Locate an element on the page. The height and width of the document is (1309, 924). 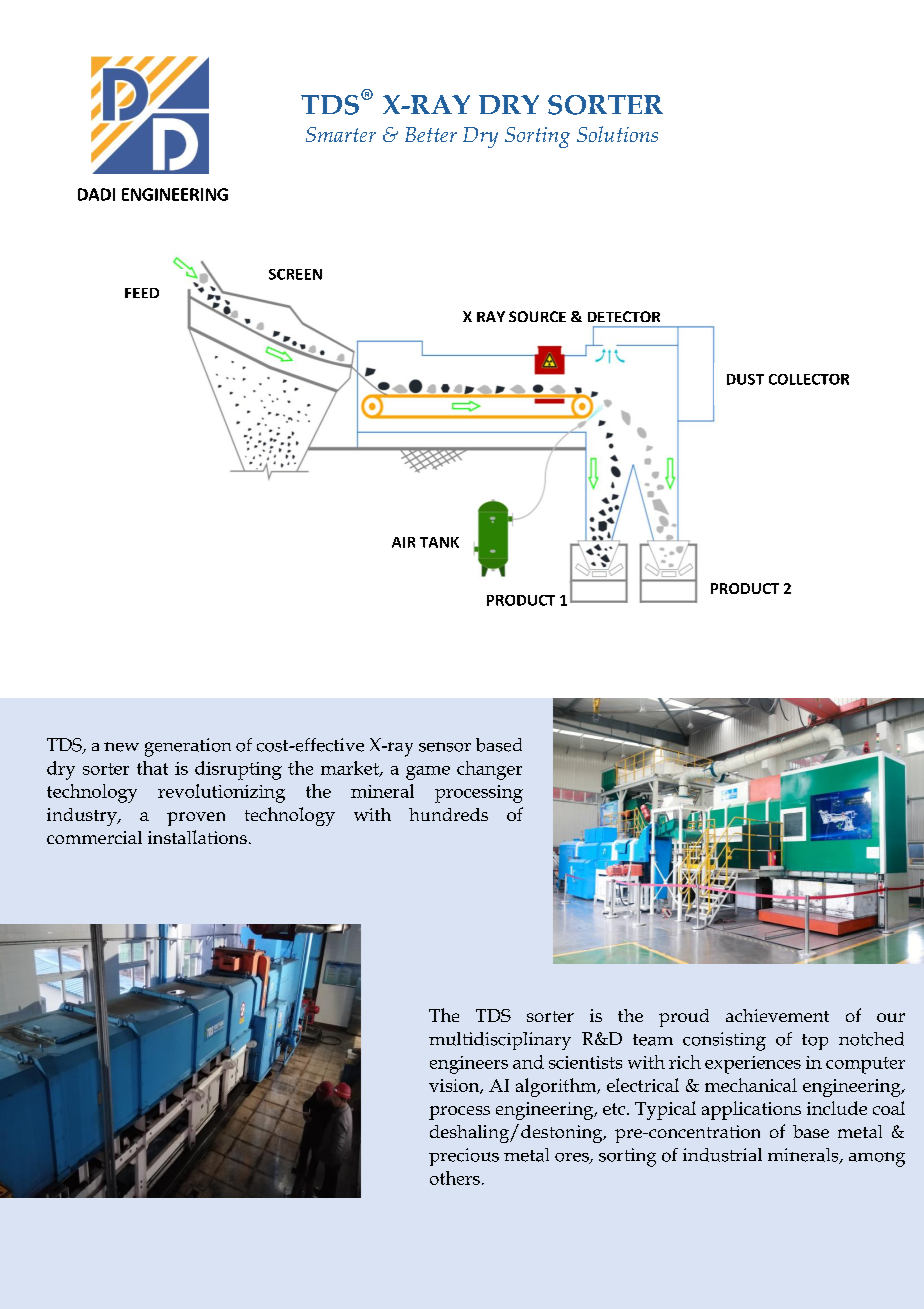
sensor is located at coordinates (445, 747).
